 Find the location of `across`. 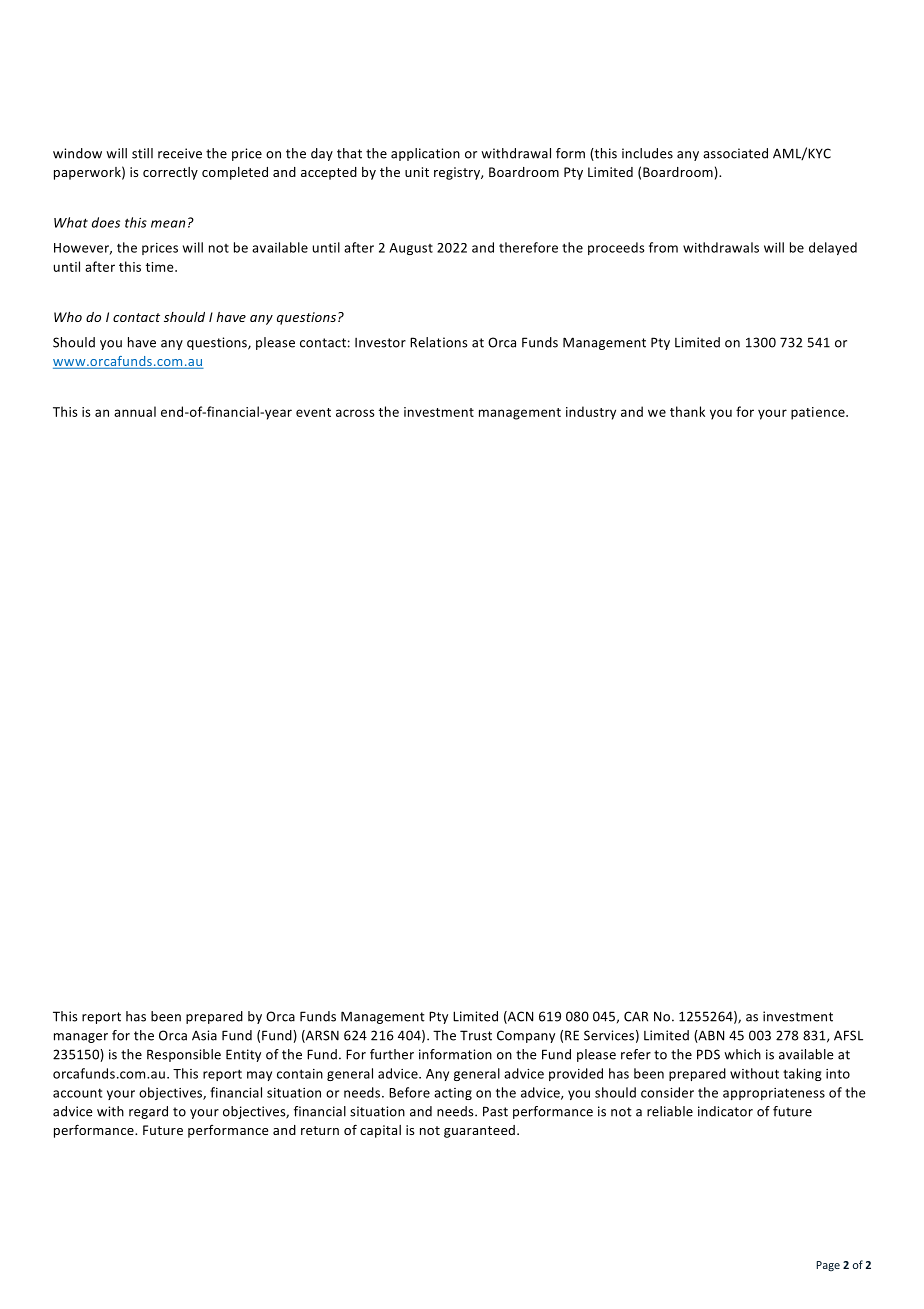

across is located at coordinates (355, 413).
